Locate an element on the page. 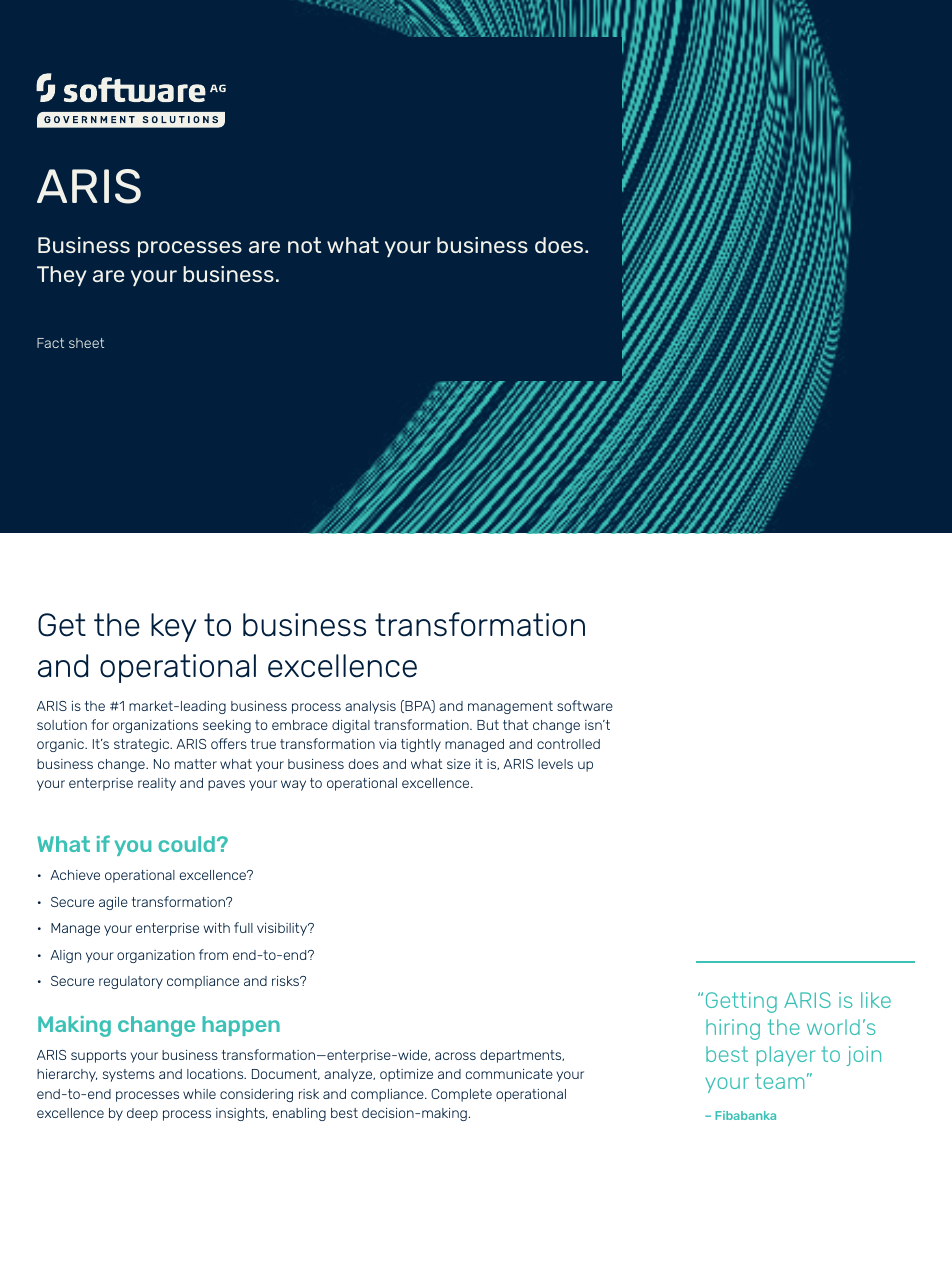 This image has width=952, height=1265. But is located at coordinates (488, 725).
